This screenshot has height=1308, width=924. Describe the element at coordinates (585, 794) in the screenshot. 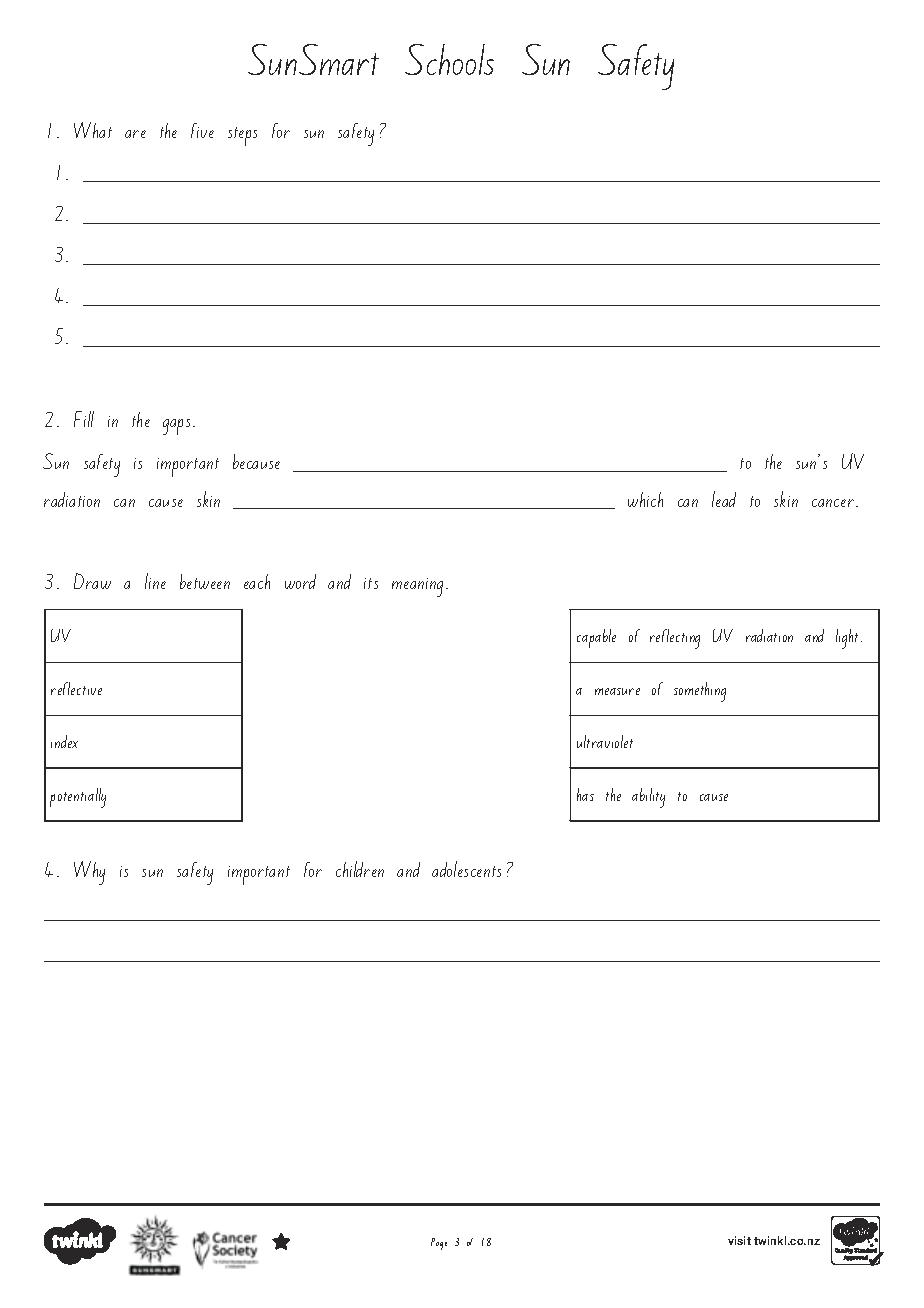

I see `has` at that location.
